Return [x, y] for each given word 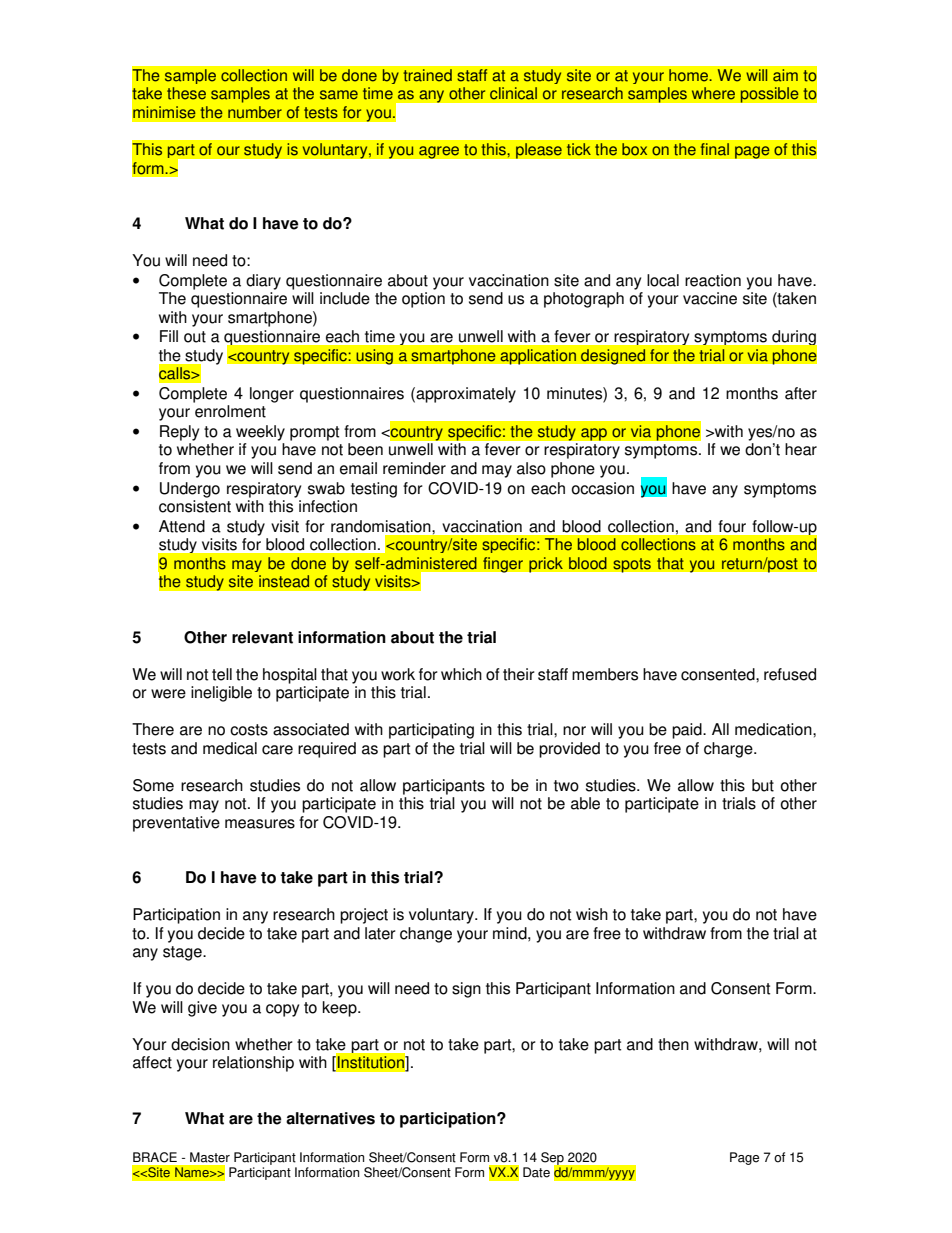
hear [801, 449]
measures [260, 824]
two [566, 786]
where [713, 93]
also [531, 468]
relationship [253, 1064]
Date [536, 1172]
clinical [513, 93]
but [763, 785]
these [186, 93]
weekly [260, 433]
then [673, 1044]
